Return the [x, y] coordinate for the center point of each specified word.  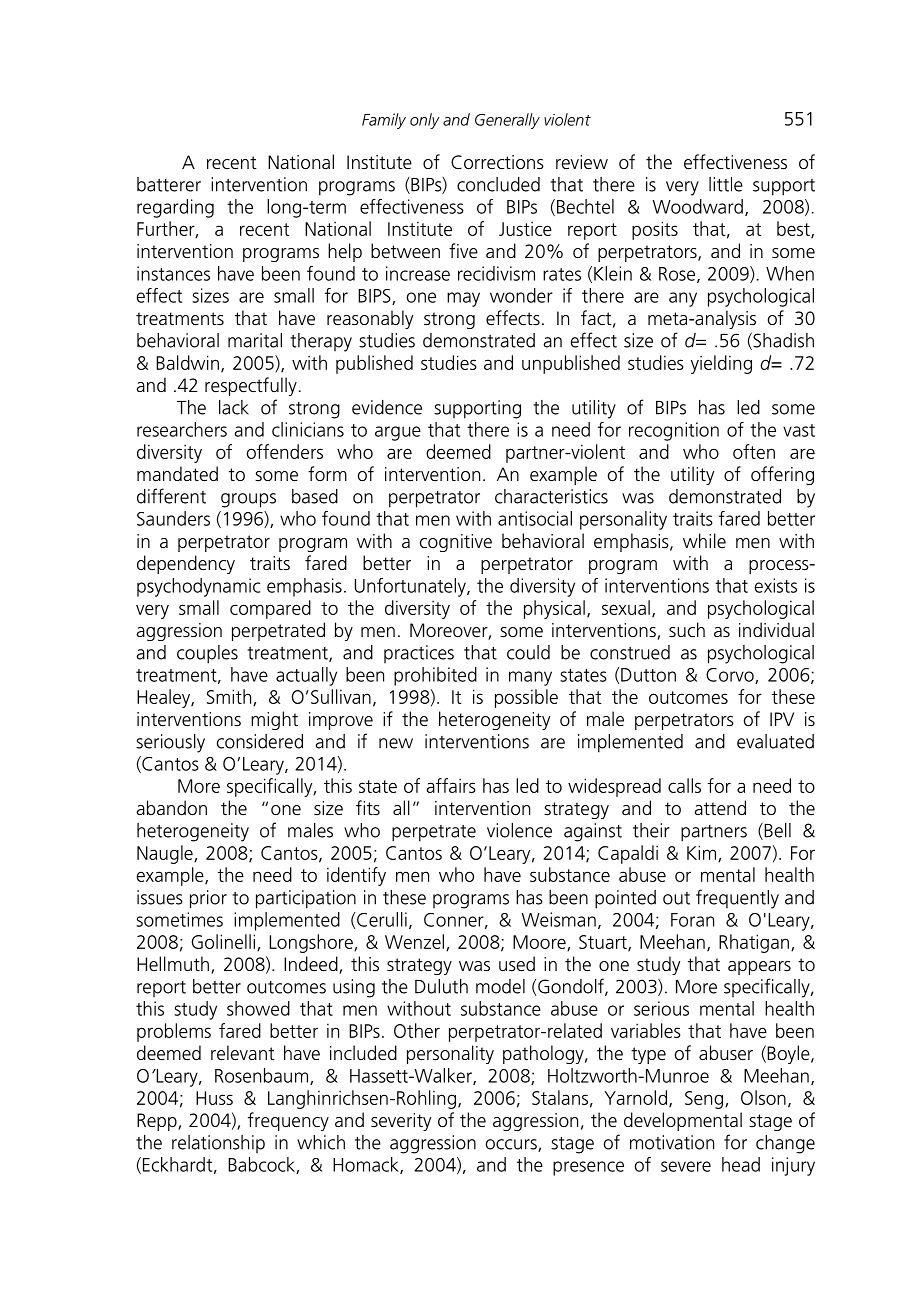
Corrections [497, 162]
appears [759, 968]
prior [208, 899]
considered [260, 741]
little [726, 184]
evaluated [775, 741]
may [463, 299]
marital [255, 340]
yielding [721, 364]
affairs [451, 785]
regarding [175, 208]
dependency [186, 564]
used [517, 964]
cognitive [456, 543]
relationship [218, 1144]
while [704, 540]
